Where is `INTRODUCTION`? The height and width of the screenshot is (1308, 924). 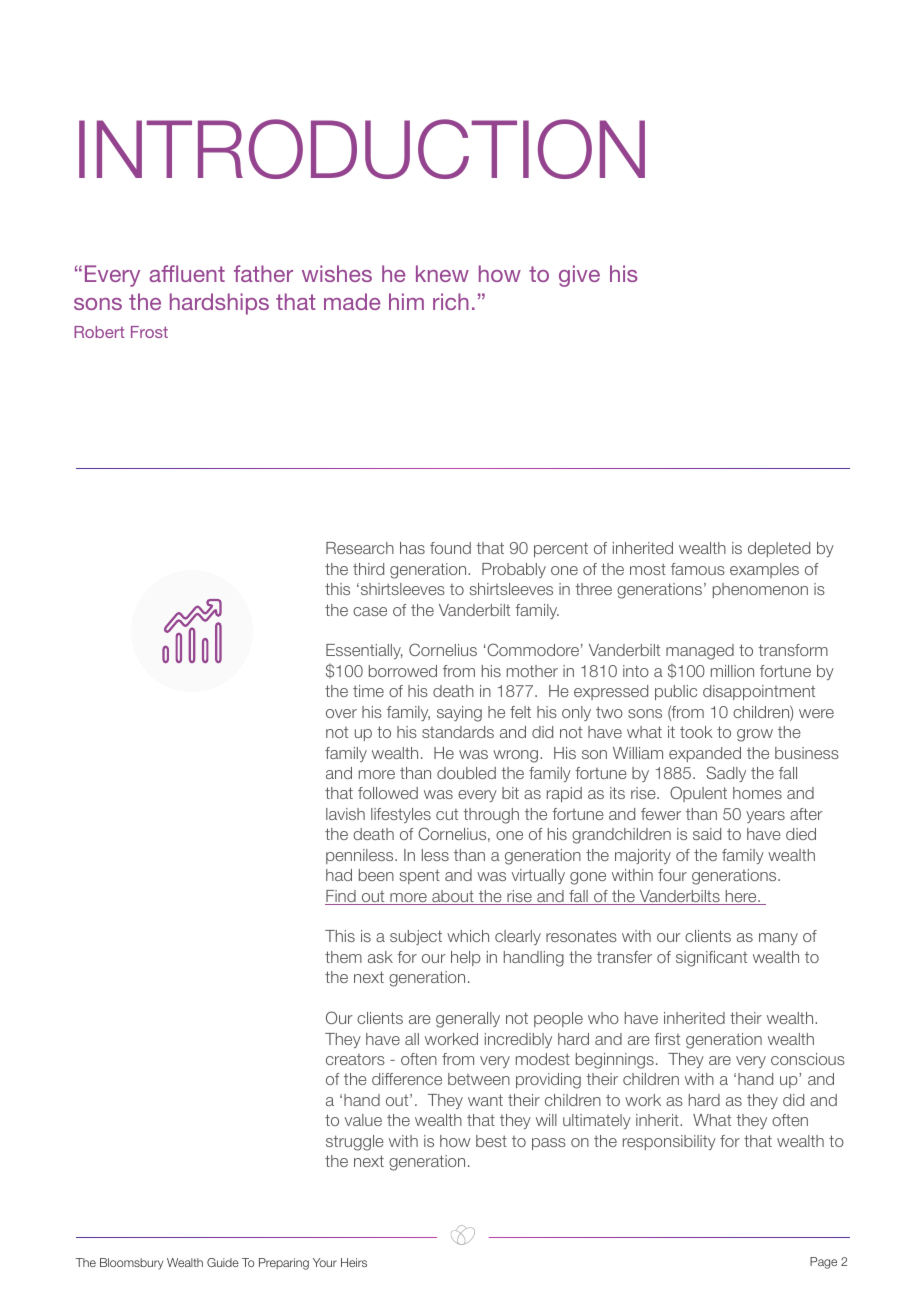
INTRODUCTION is located at coordinates (362, 149).
